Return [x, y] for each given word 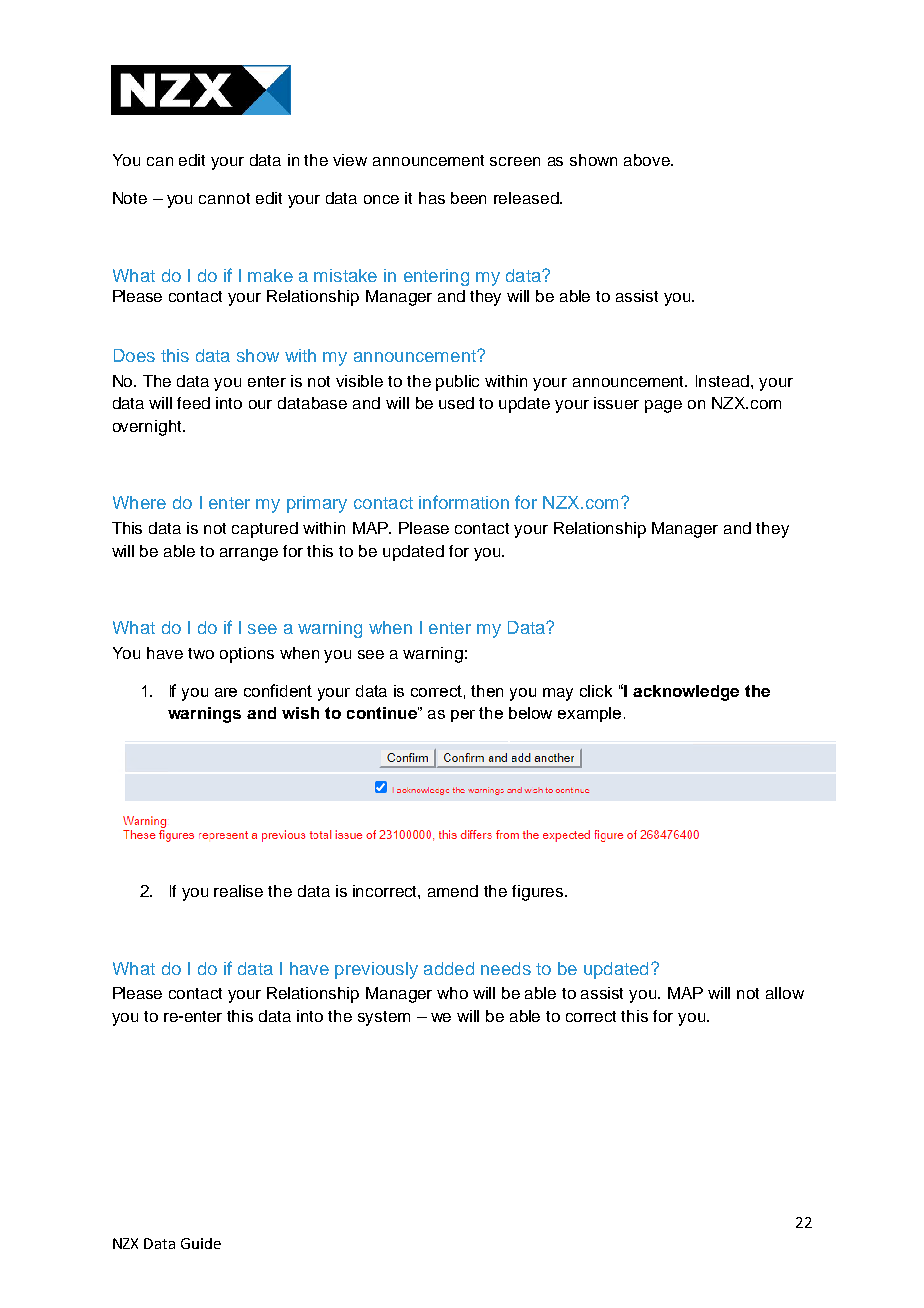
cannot [224, 198]
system [384, 1018]
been [468, 198]
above [648, 160]
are [226, 692]
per [463, 716]
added [449, 968]
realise [238, 891]
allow [785, 993]
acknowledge [686, 693]
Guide [201, 1243]
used [456, 403]
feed [193, 403]
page [663, 406]
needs [506, 968]
